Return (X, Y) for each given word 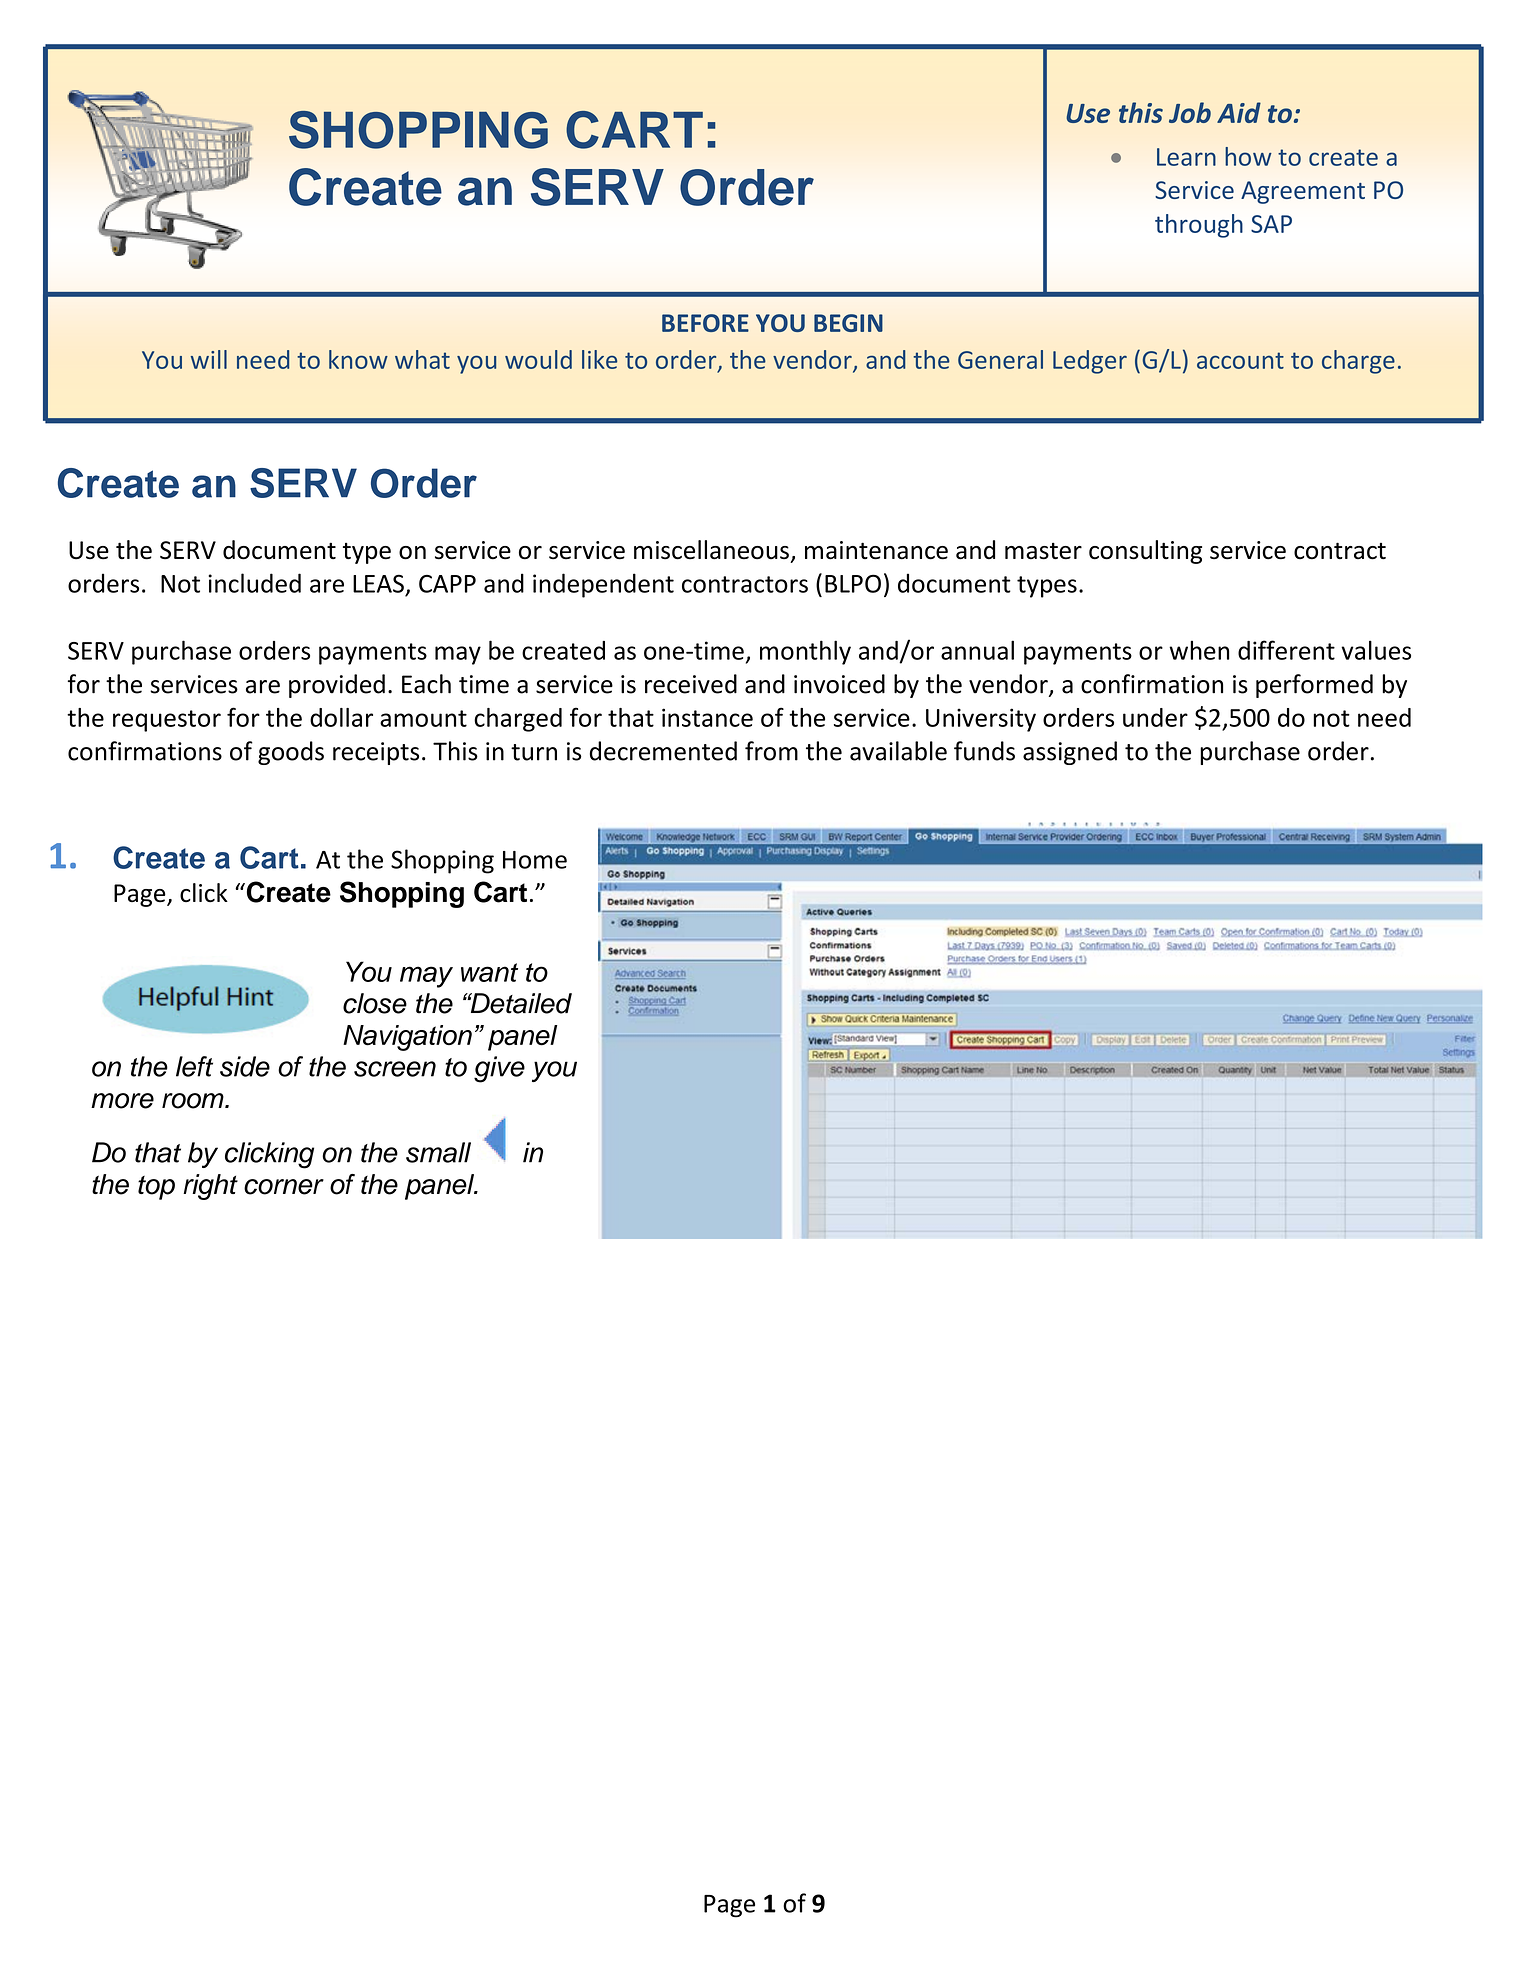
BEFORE (705, 323)
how (1248, 156)
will (209, 359)
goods (291, 753)
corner (284, 1187)
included (254, 583)
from (771, 751)
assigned (1070, 753)
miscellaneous (711, 550)
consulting (1145, 552)
